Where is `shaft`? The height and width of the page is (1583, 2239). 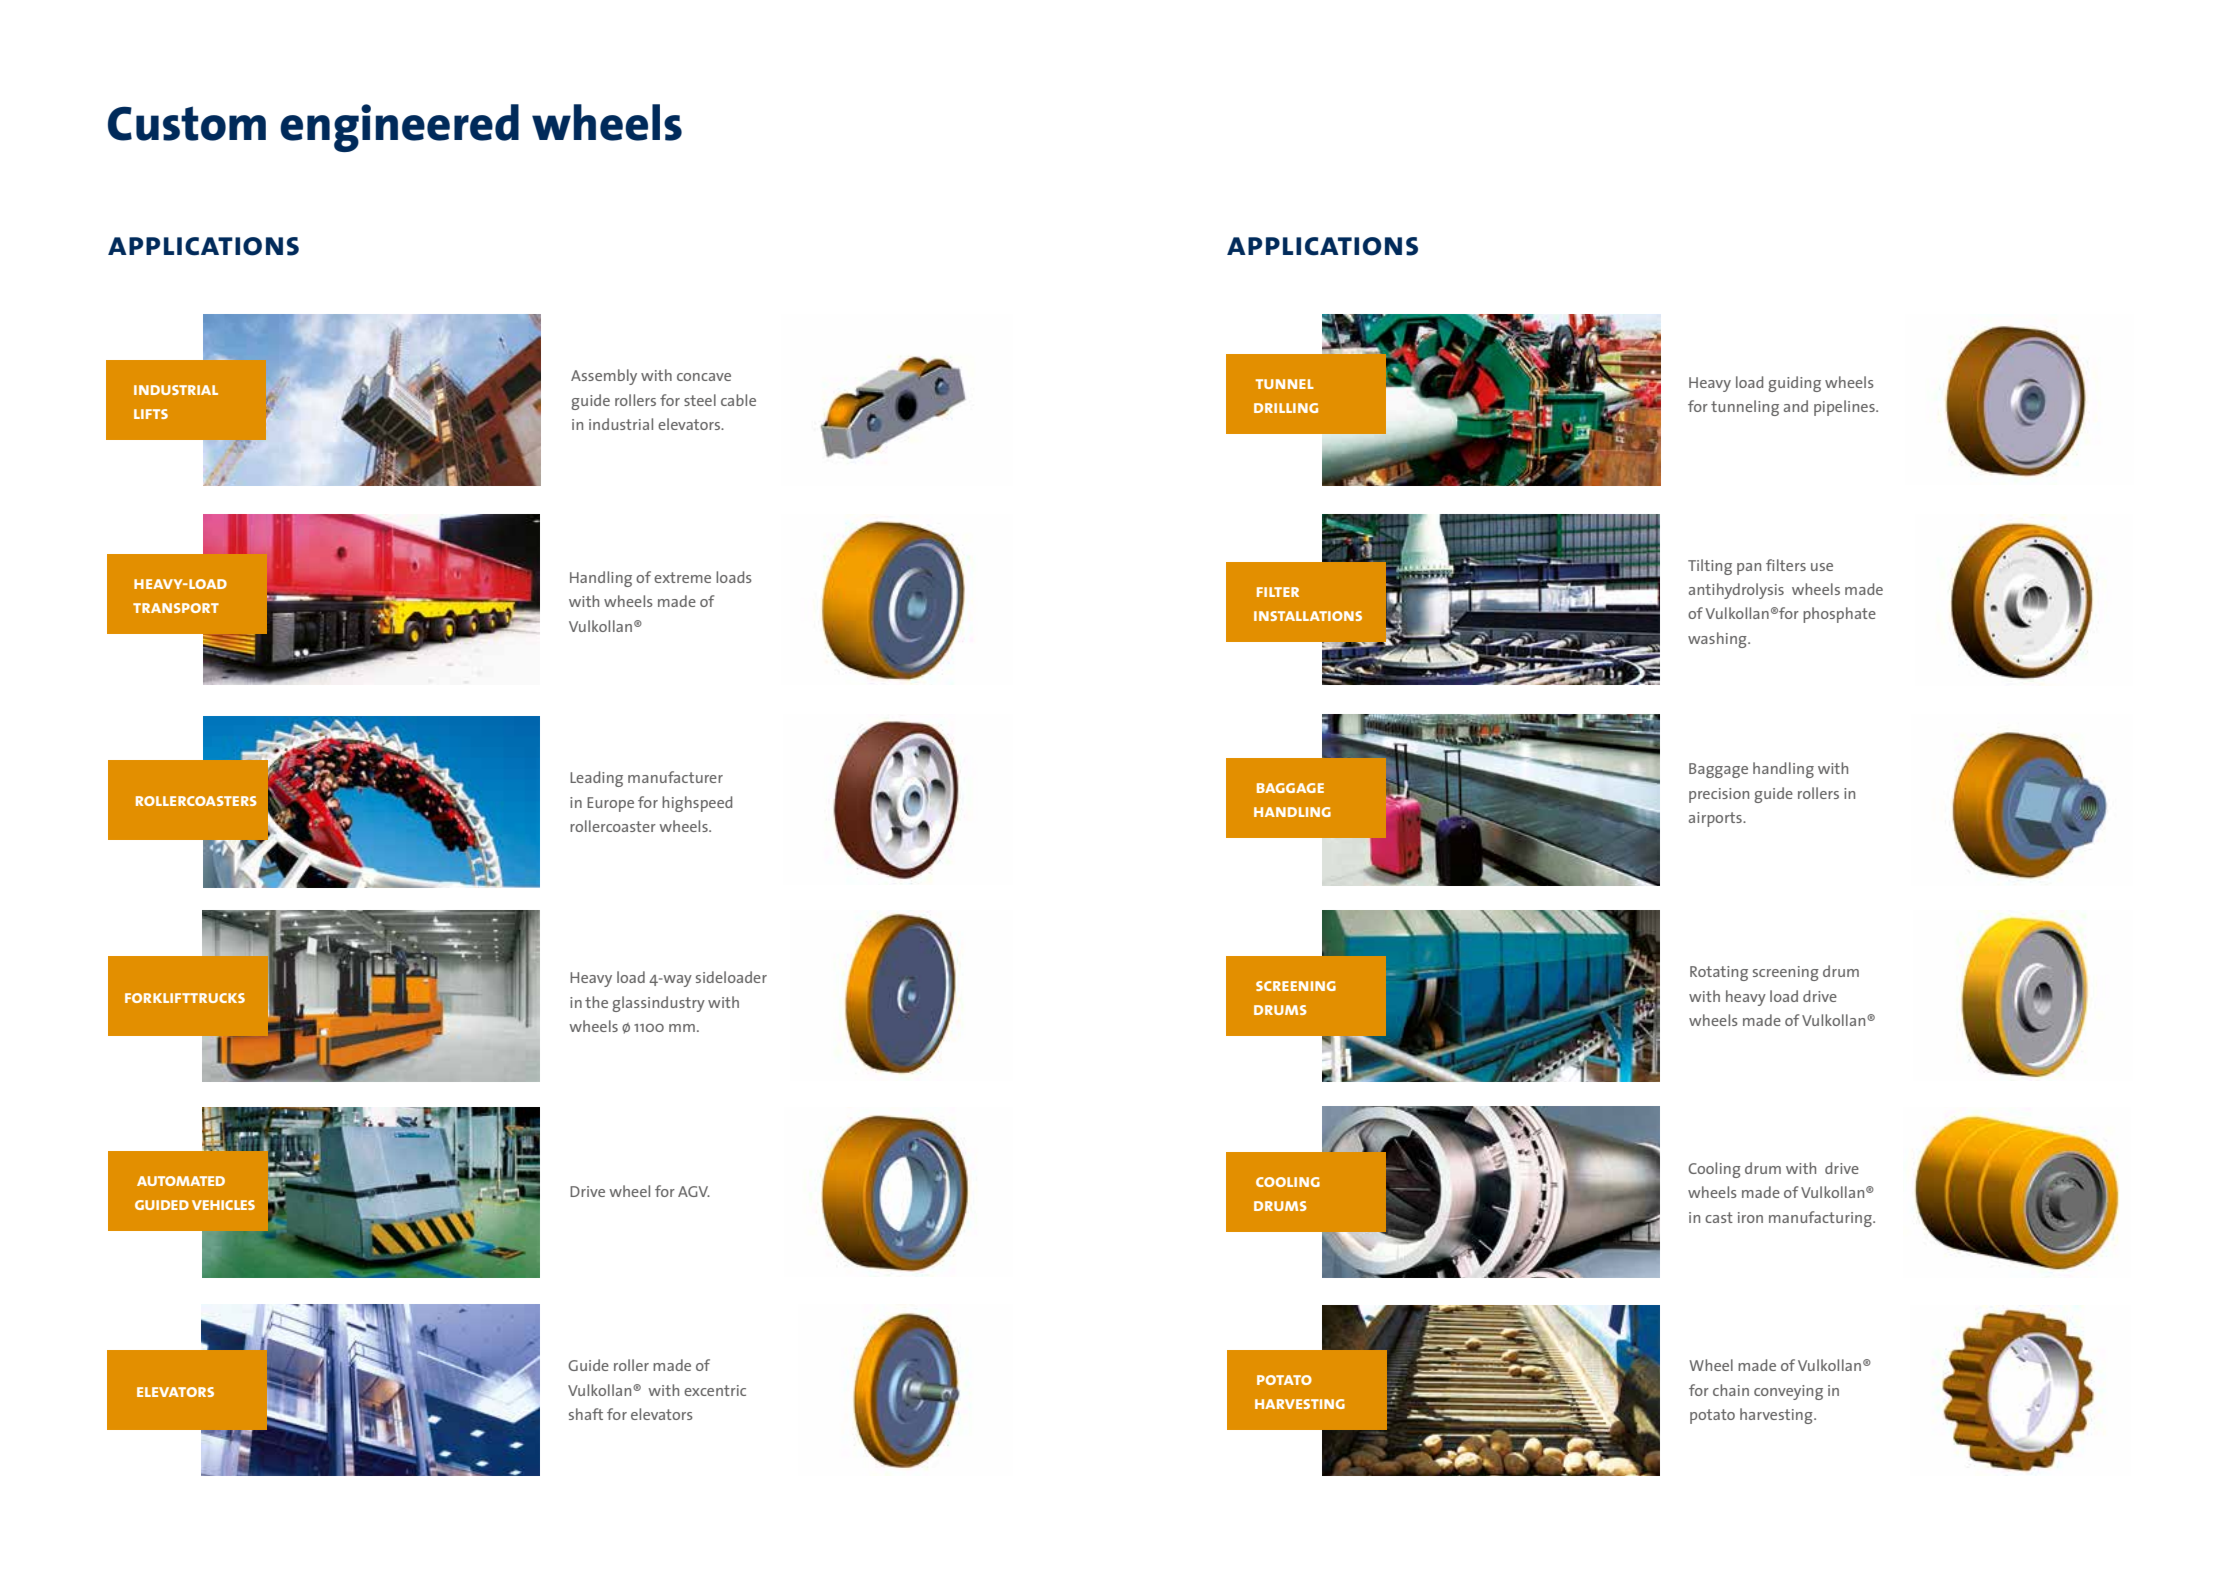 shaft is located at coordinates (586, 1414).
